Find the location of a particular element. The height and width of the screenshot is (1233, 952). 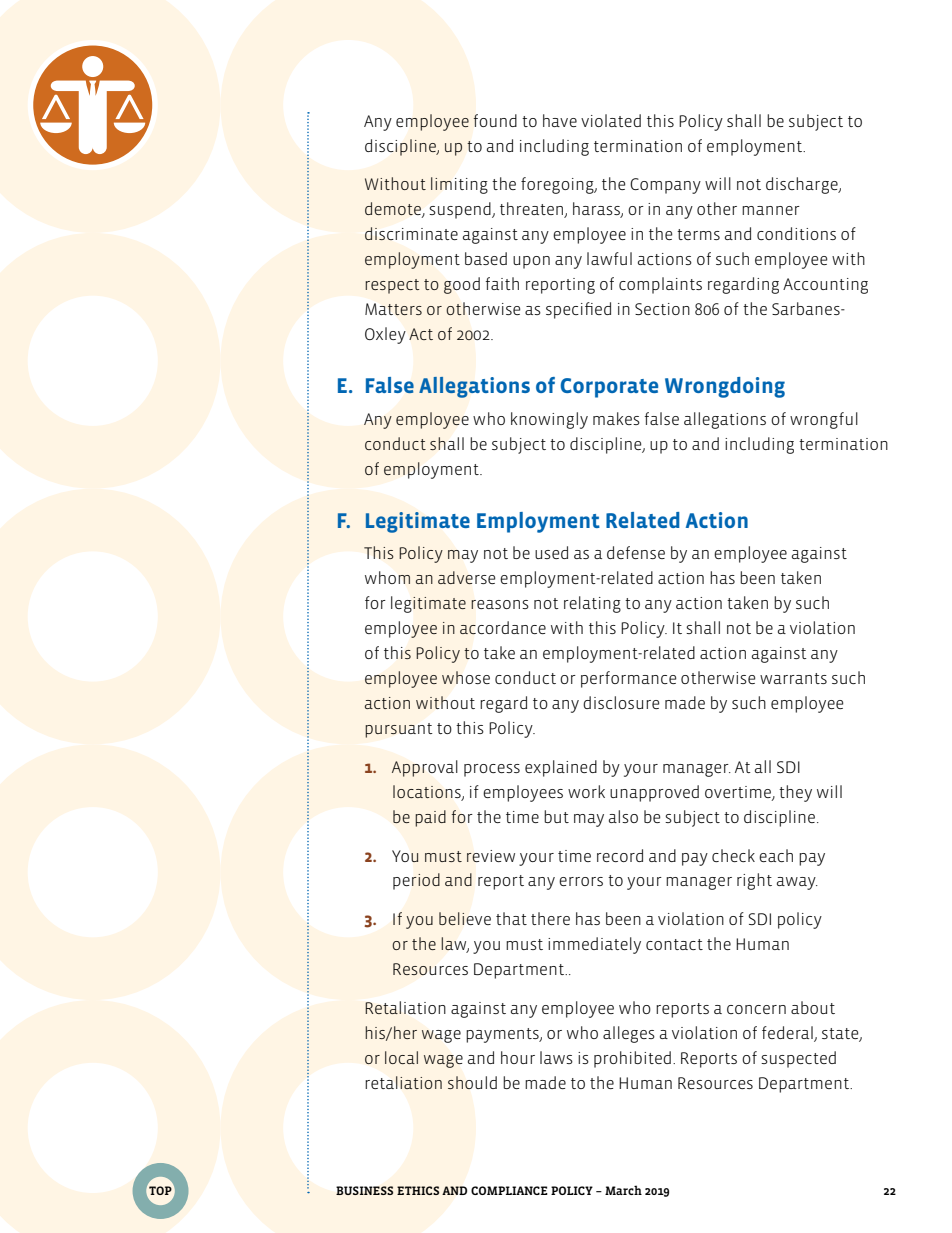

COMPLIANCE is located at coordinates (509, 1190).
